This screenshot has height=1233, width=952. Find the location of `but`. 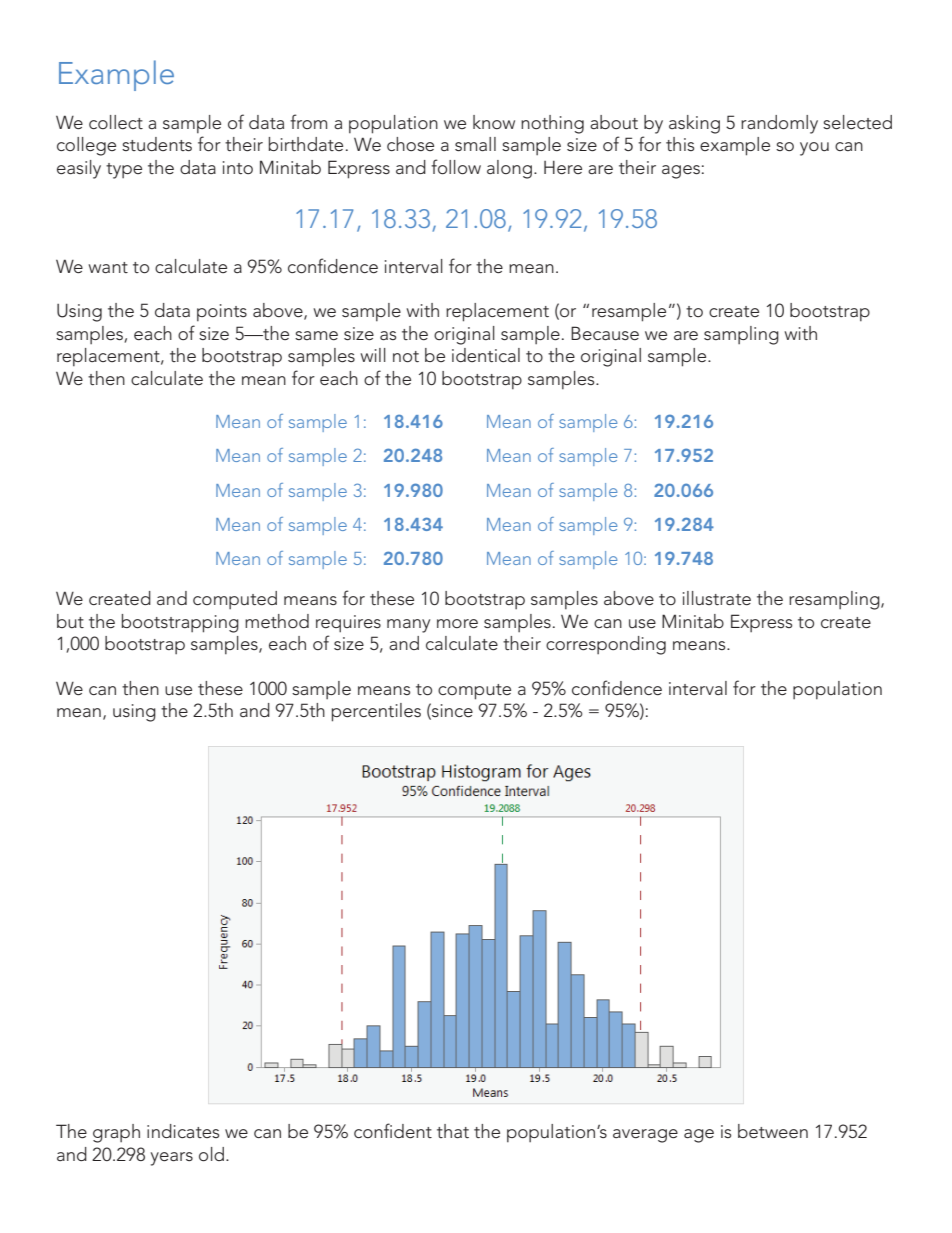

but is located at coordinates (70, 621).
